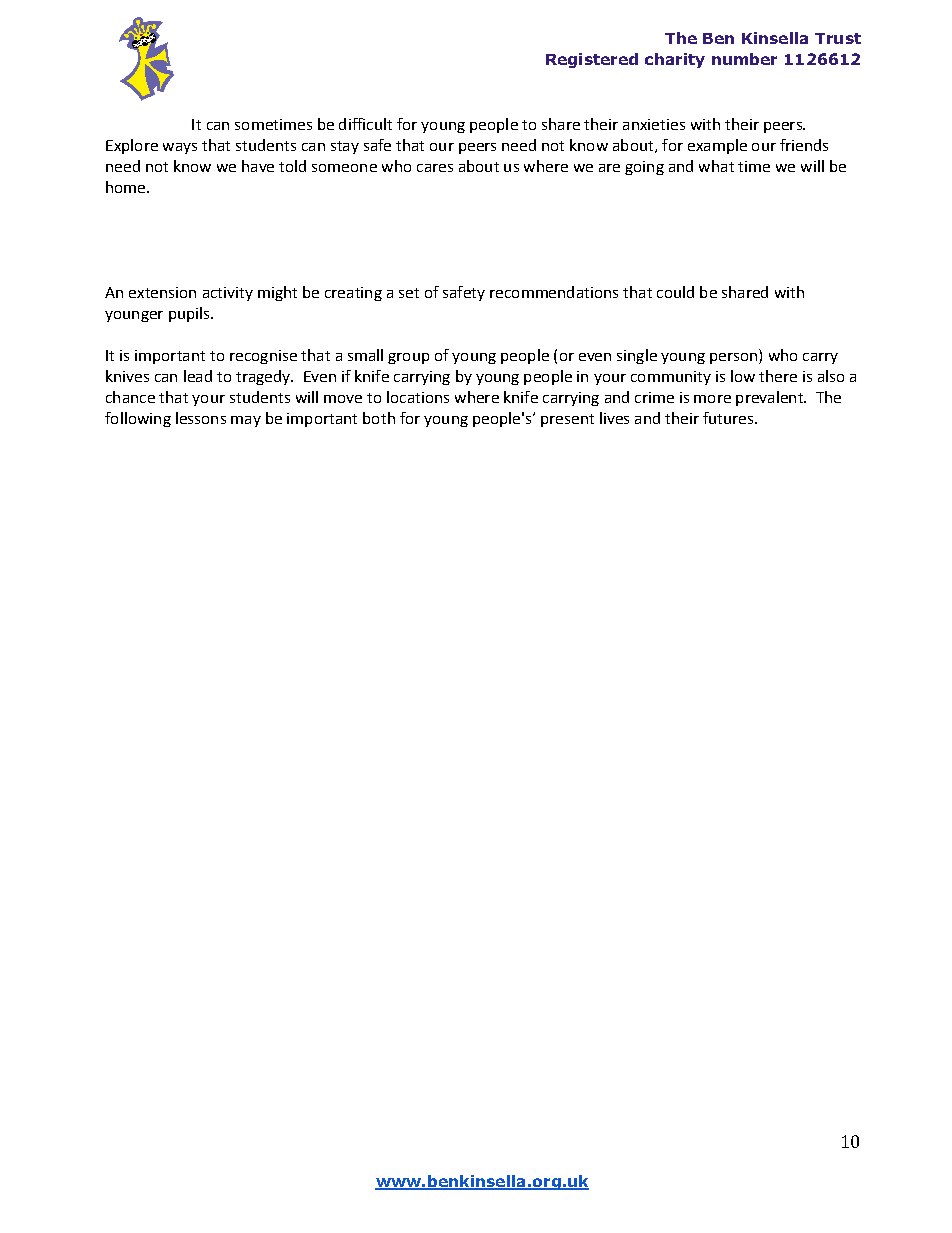  Describe the element at coordinates (716, 166) in the image. I see `what` at that location.
